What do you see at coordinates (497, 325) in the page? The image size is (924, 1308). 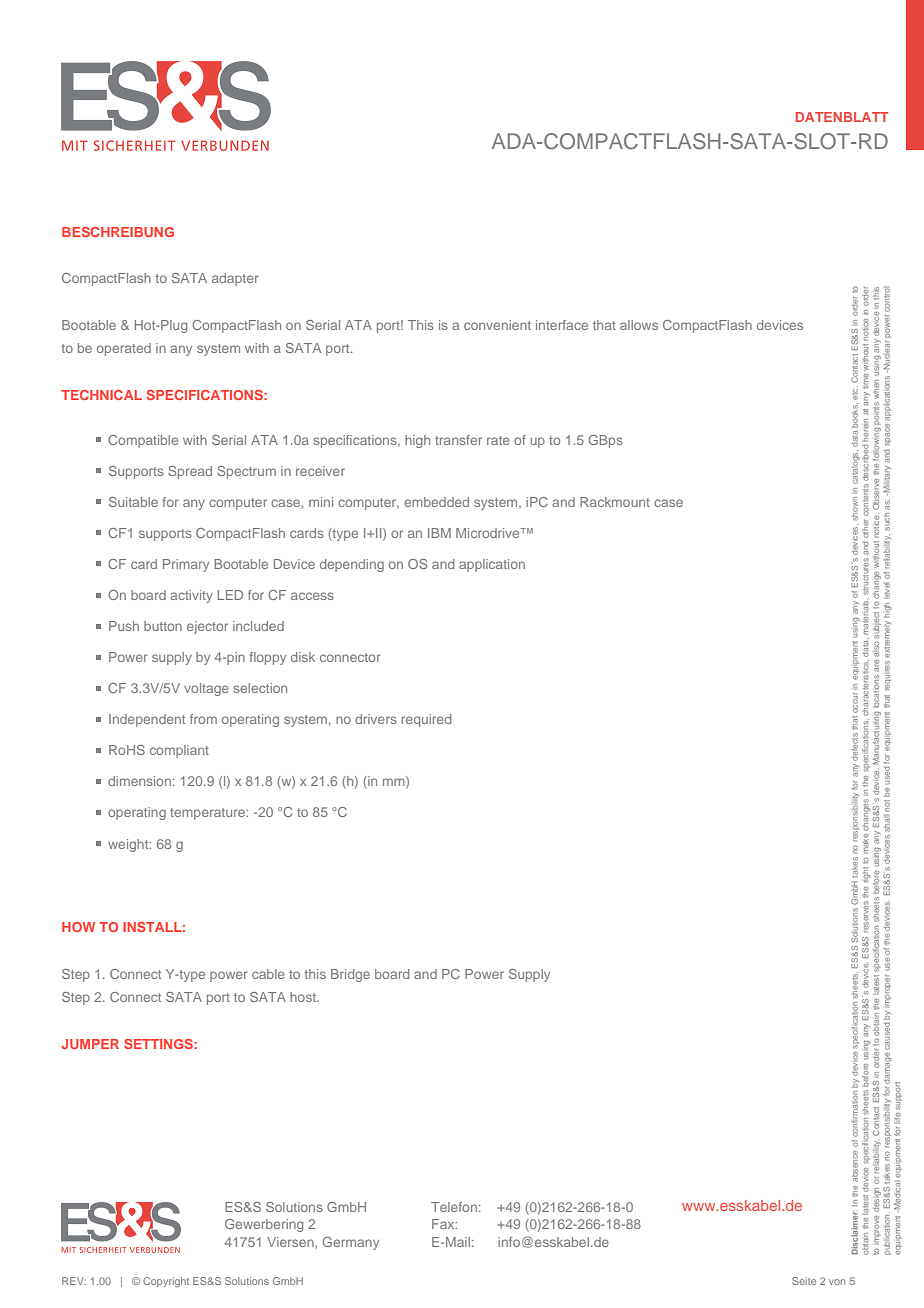 I see `convenient` at bounding box center [497, 325].
